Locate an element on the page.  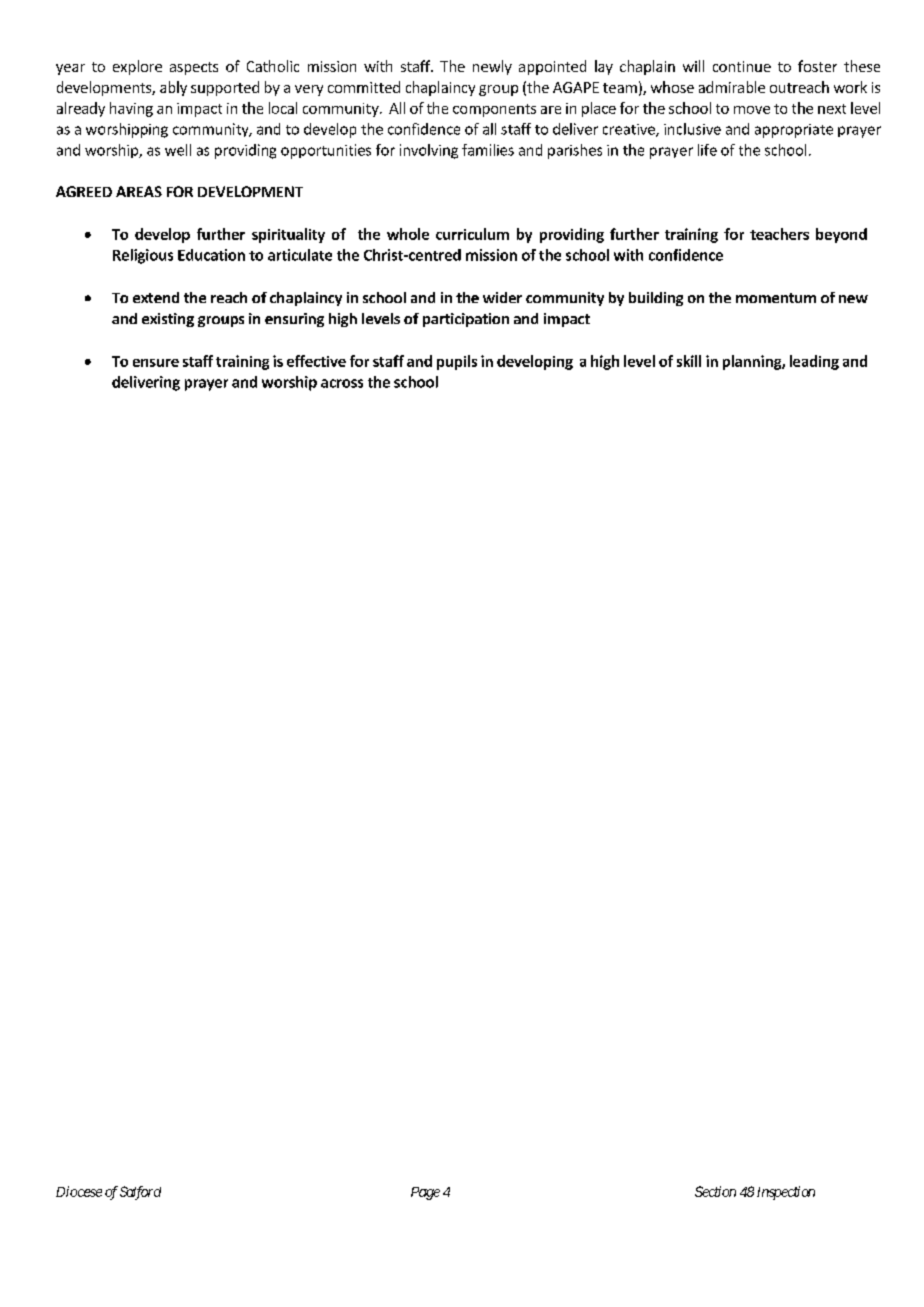
ensure is located at coordinates (156, 363).
